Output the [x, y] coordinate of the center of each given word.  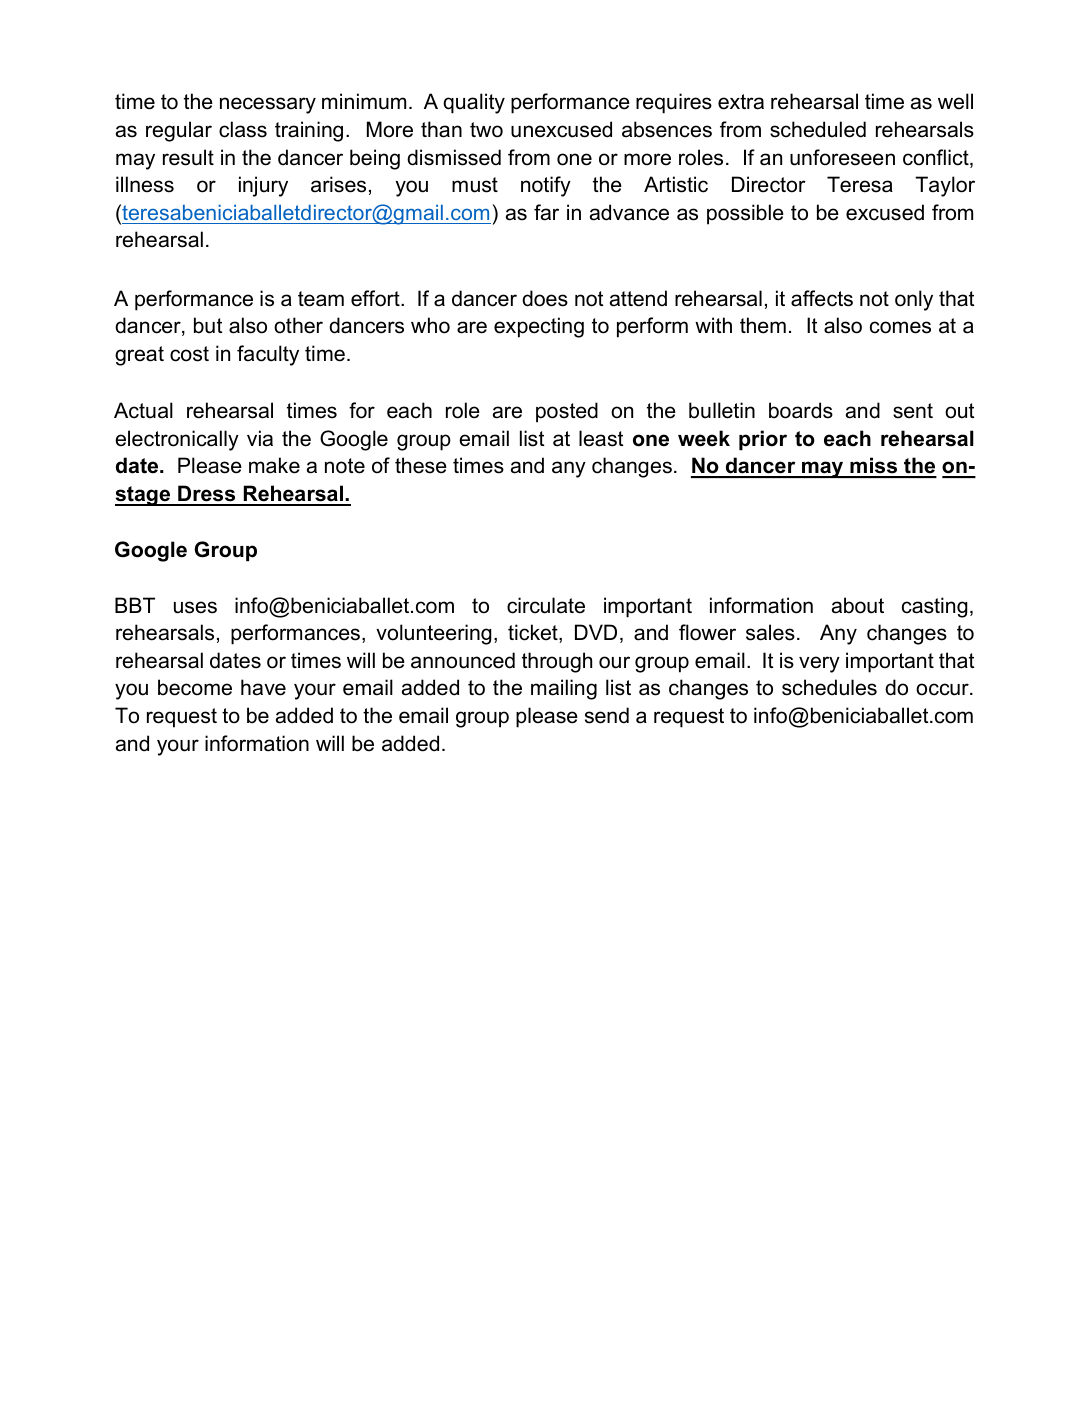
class [243, 129]
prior [763, 440]
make [274, 465]
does [545, 298]
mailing [564, 689]
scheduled [818, 129]
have [263, 687]
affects [822, 298]
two [486, 130]
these [421, 465]
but [208, 325]
